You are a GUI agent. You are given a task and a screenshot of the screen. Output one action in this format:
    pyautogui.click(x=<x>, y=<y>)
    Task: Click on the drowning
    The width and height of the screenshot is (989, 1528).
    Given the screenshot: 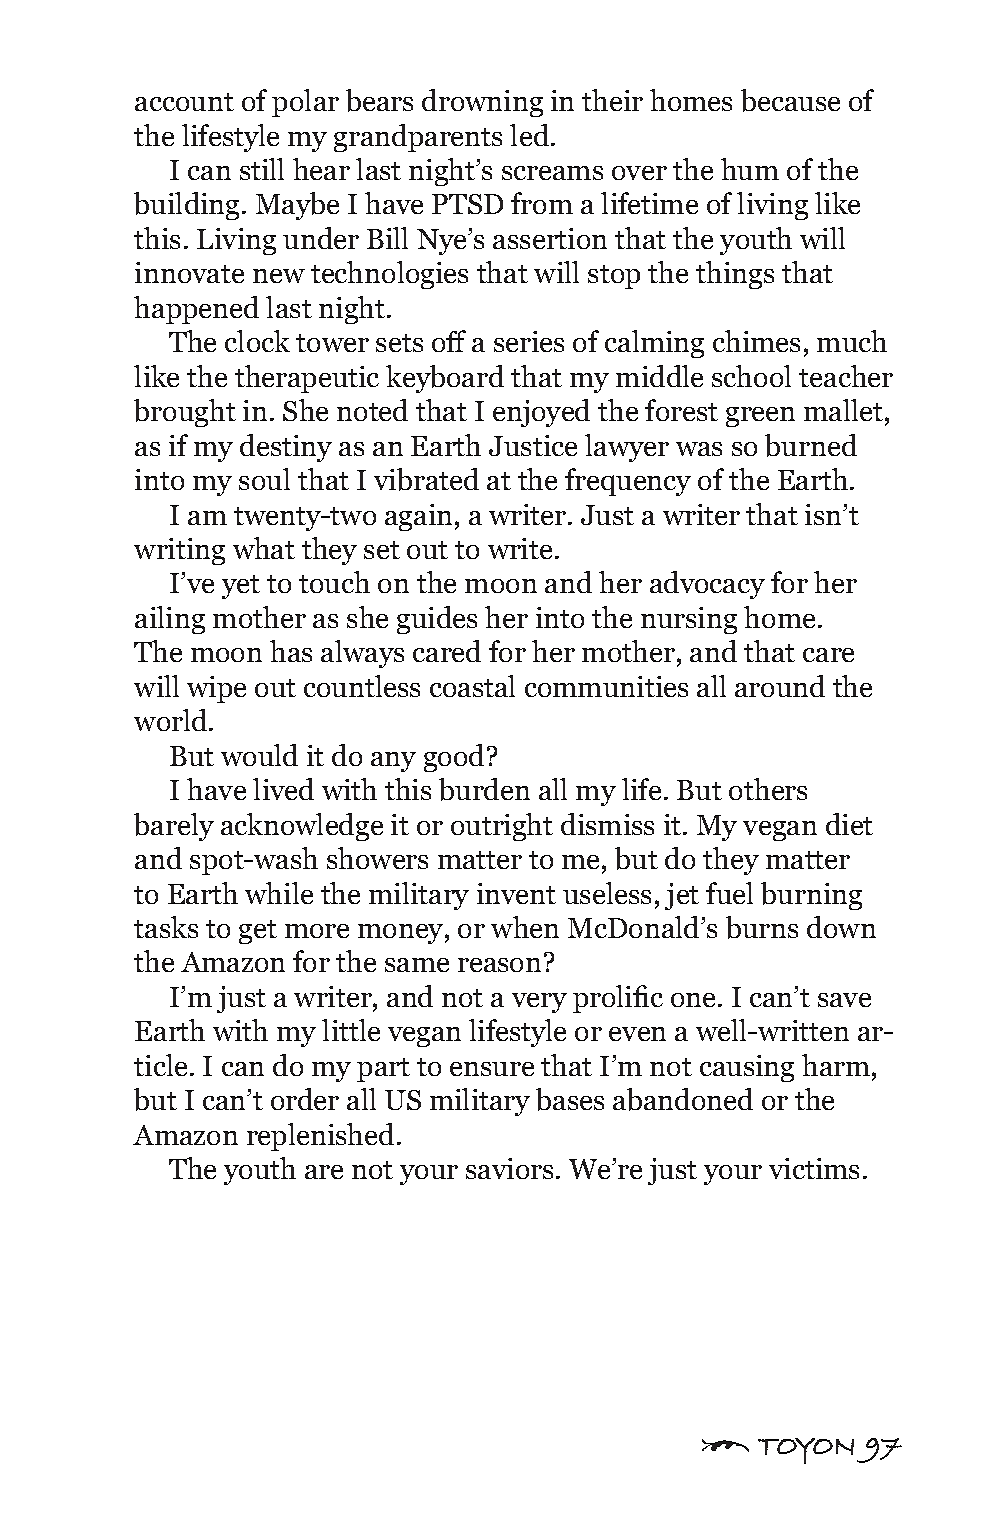 What is the action you would take?
    pyautogui.click(x=482, y=103)
